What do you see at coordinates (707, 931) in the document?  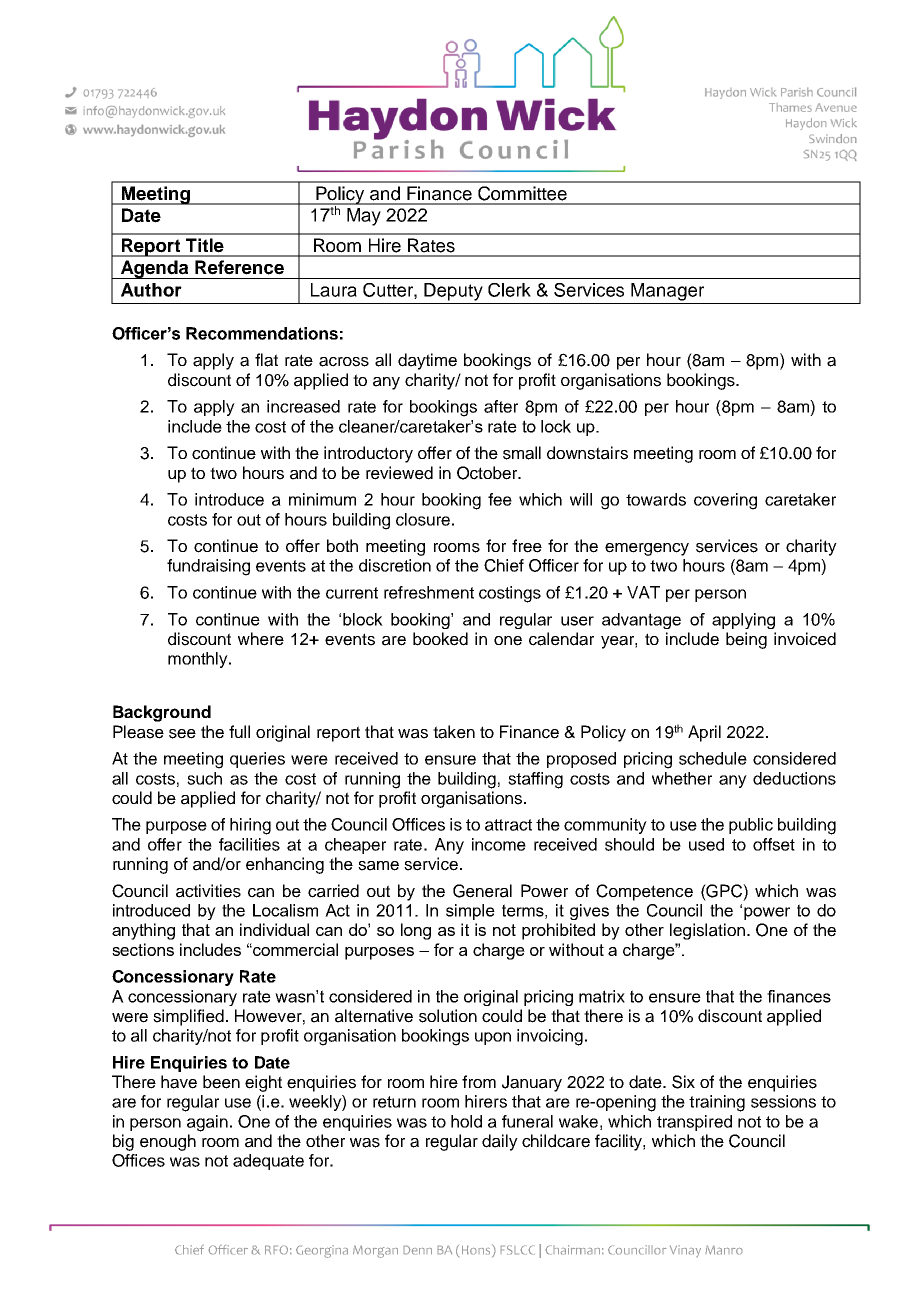 I see `legislation` at bounding box center [707, 931].
